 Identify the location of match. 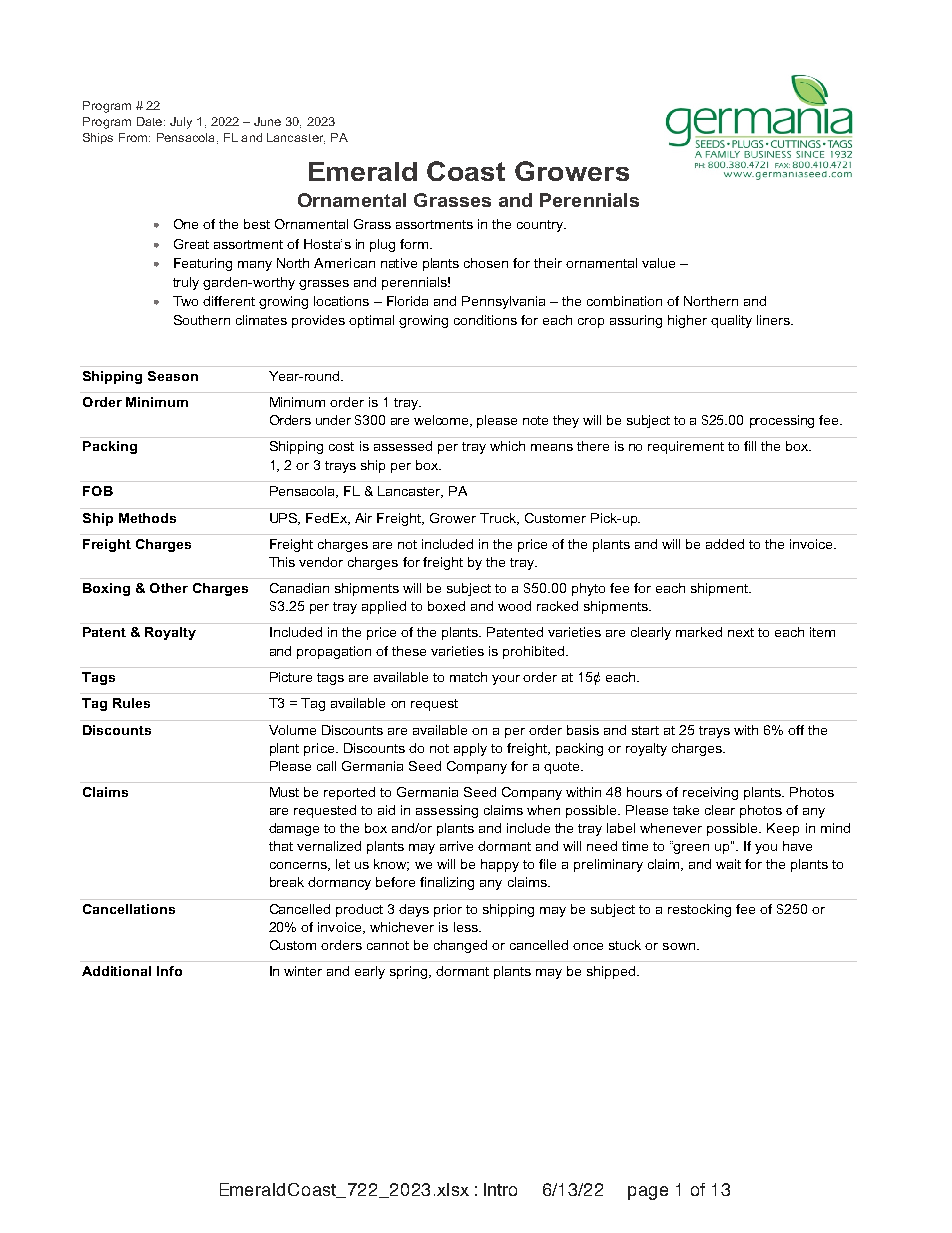
(468, 677).
